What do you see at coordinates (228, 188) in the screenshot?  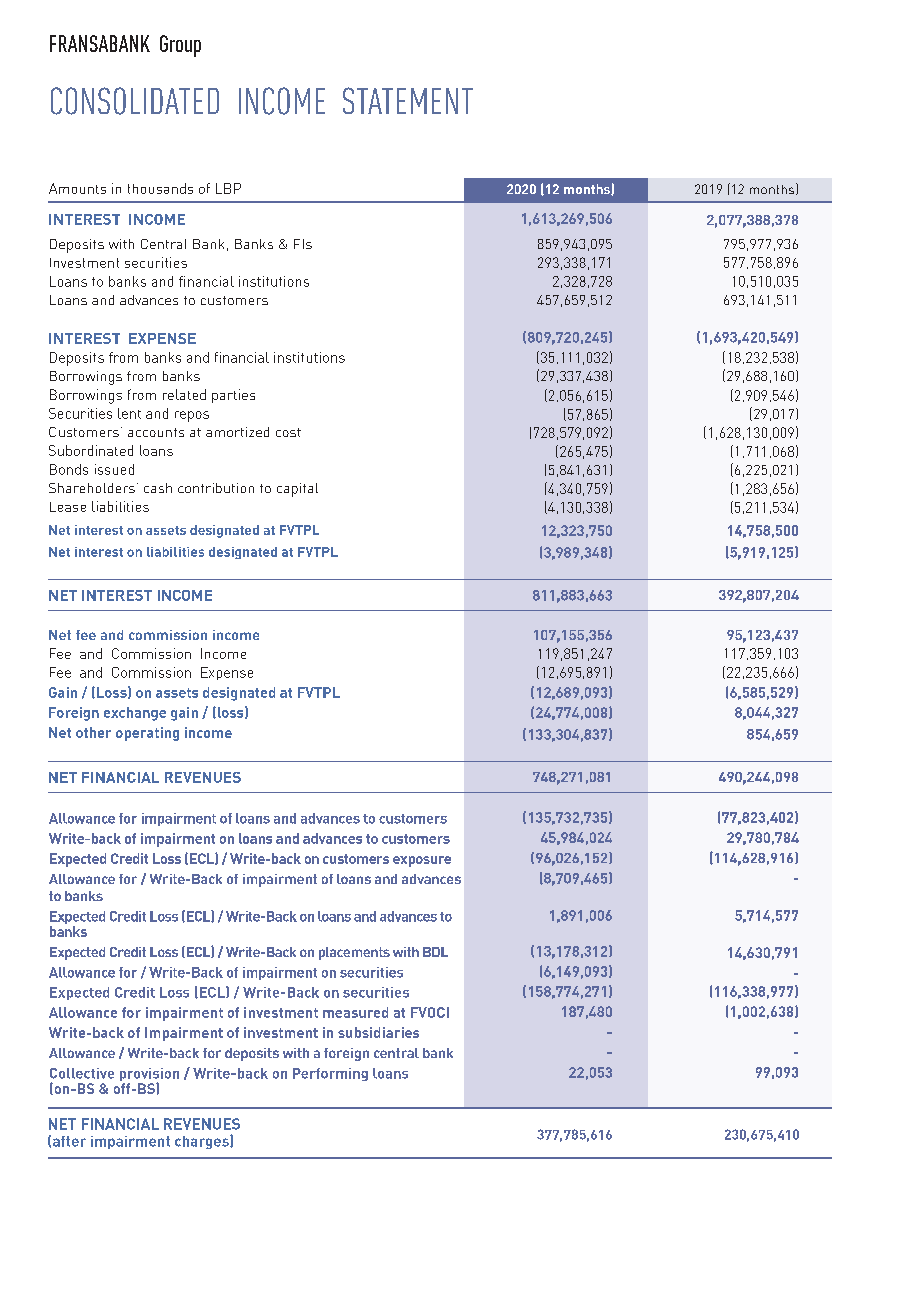 I see `LBP` at bounding box center [228, 188].
